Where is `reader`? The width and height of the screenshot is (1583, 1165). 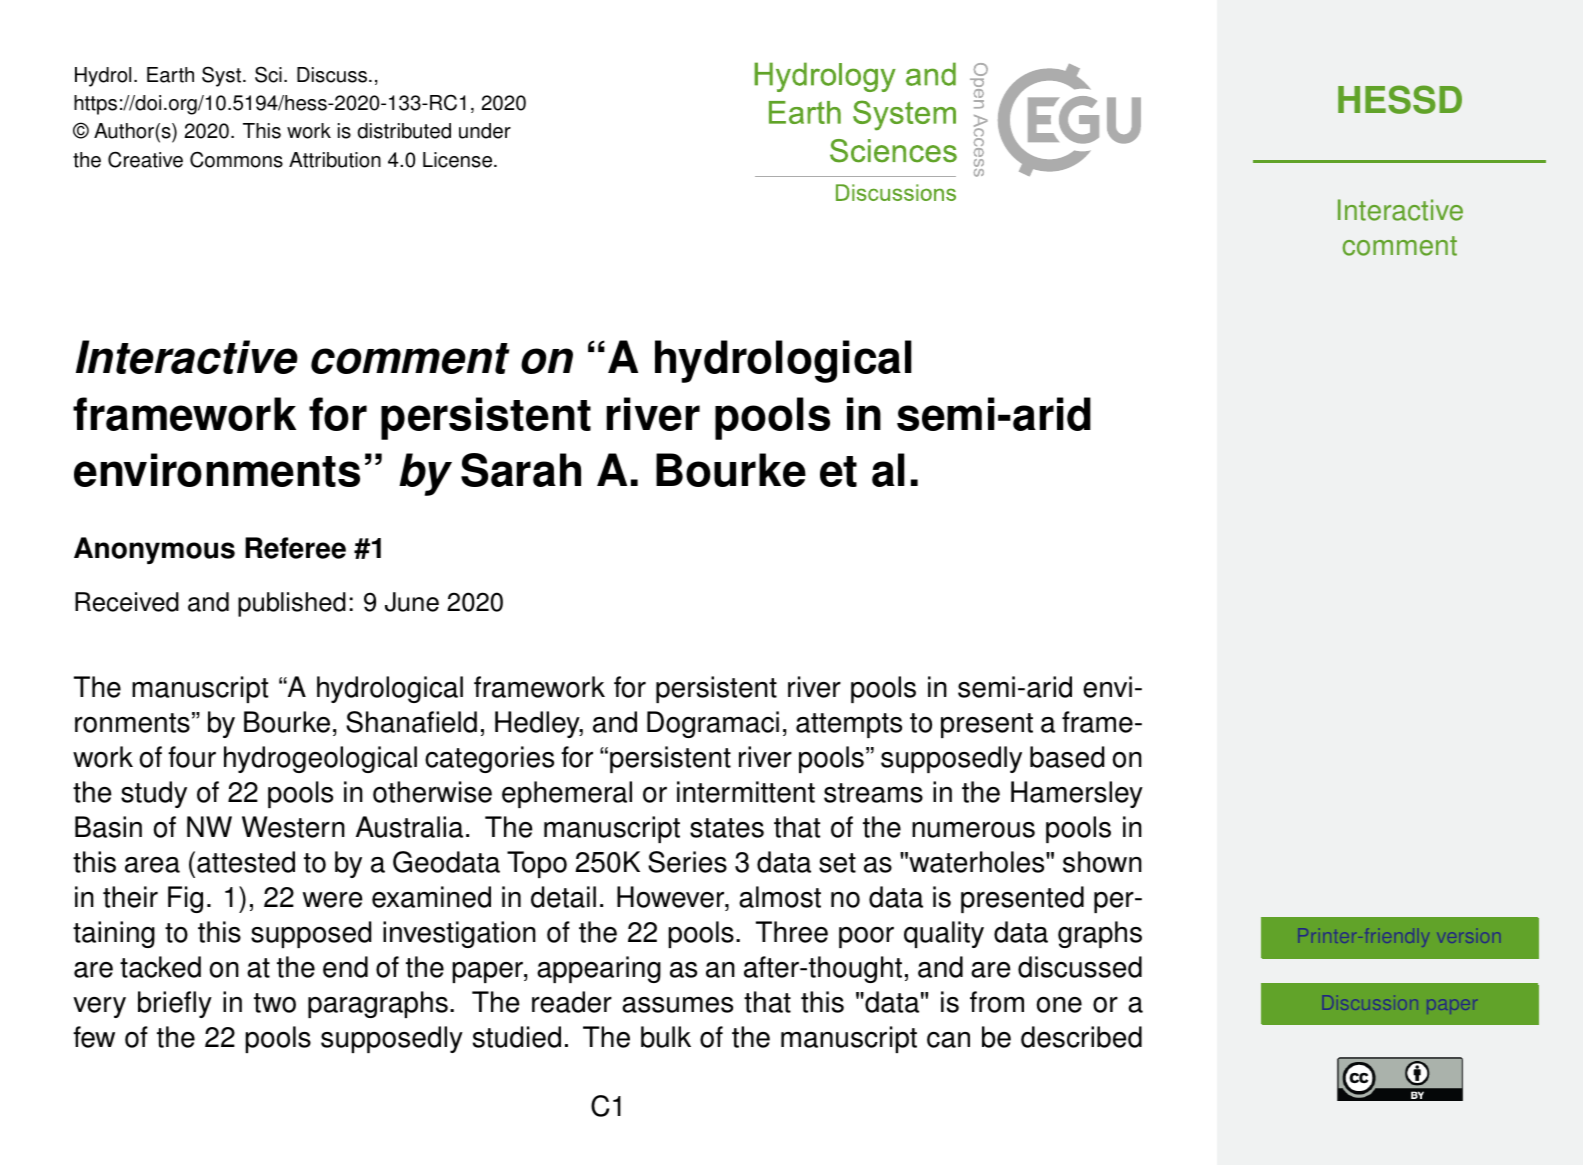
reader is located at coordinates (572, 1002).
